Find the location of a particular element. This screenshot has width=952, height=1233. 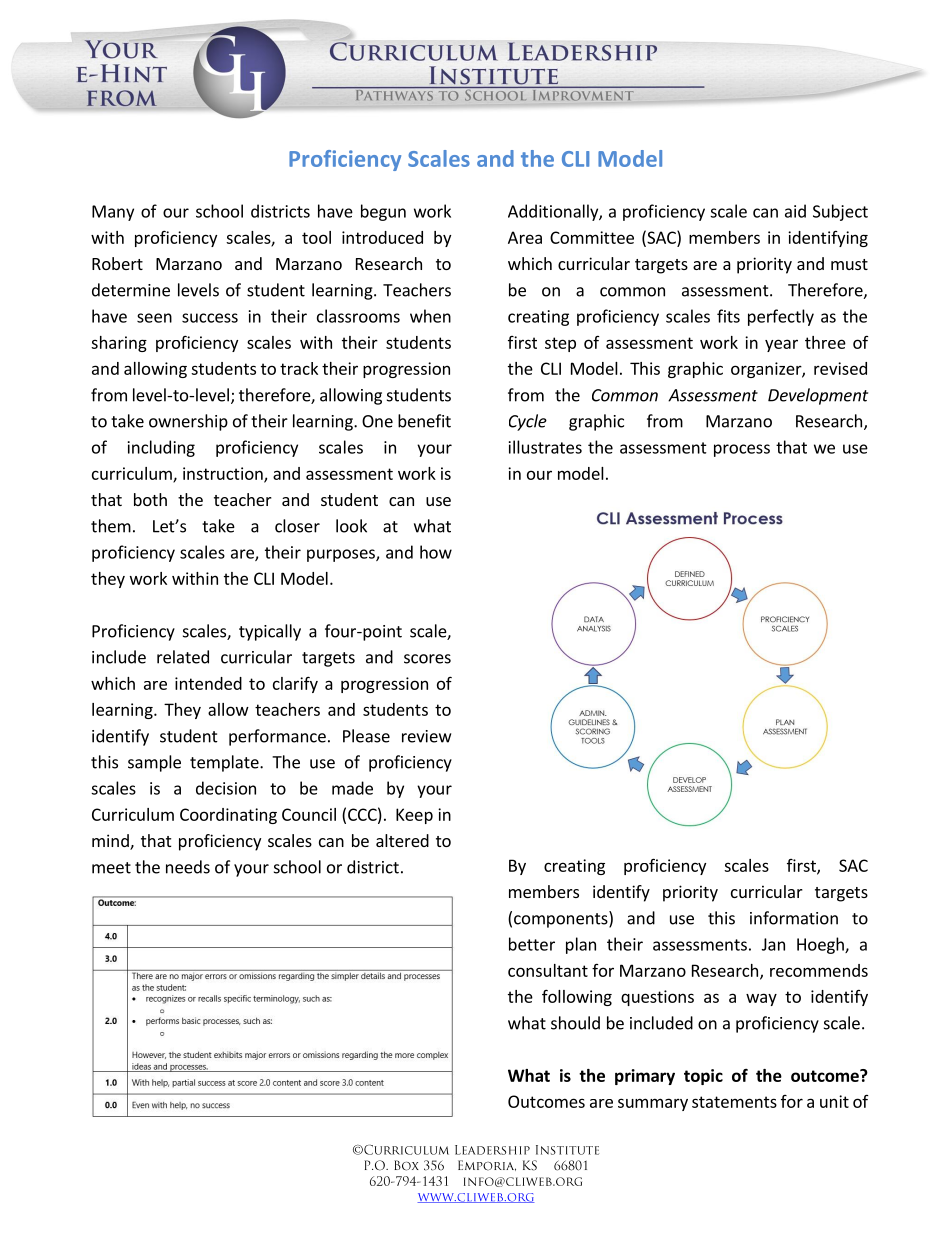

Cycle is located at coordinates (528, 422).
